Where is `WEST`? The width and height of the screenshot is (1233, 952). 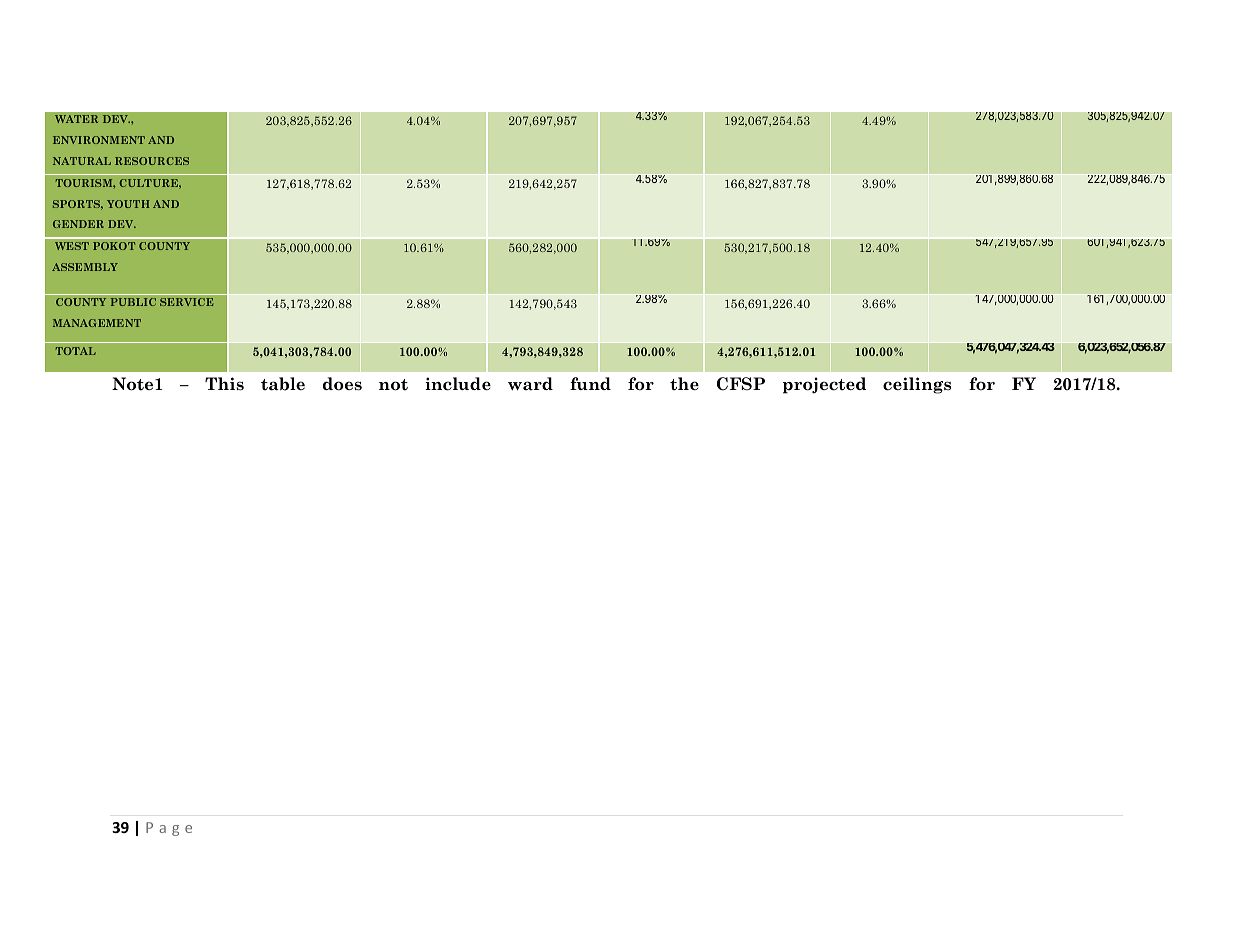
WEST is located at coordinates (72, 246).
